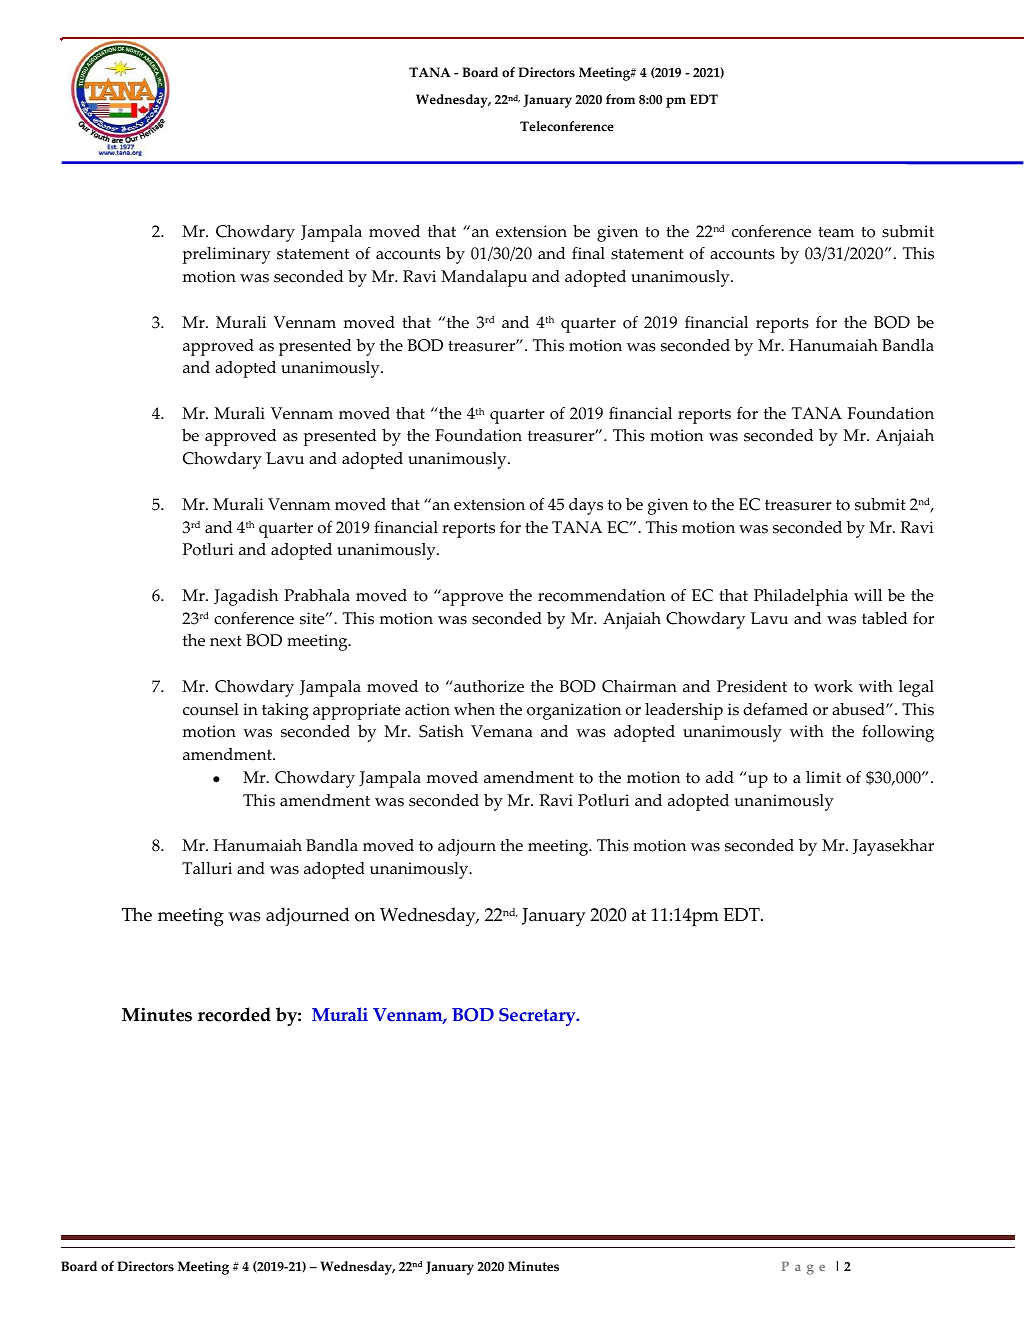 This page has height=1336, width=1033. I want to click on recorded, so click(234, 1014).
